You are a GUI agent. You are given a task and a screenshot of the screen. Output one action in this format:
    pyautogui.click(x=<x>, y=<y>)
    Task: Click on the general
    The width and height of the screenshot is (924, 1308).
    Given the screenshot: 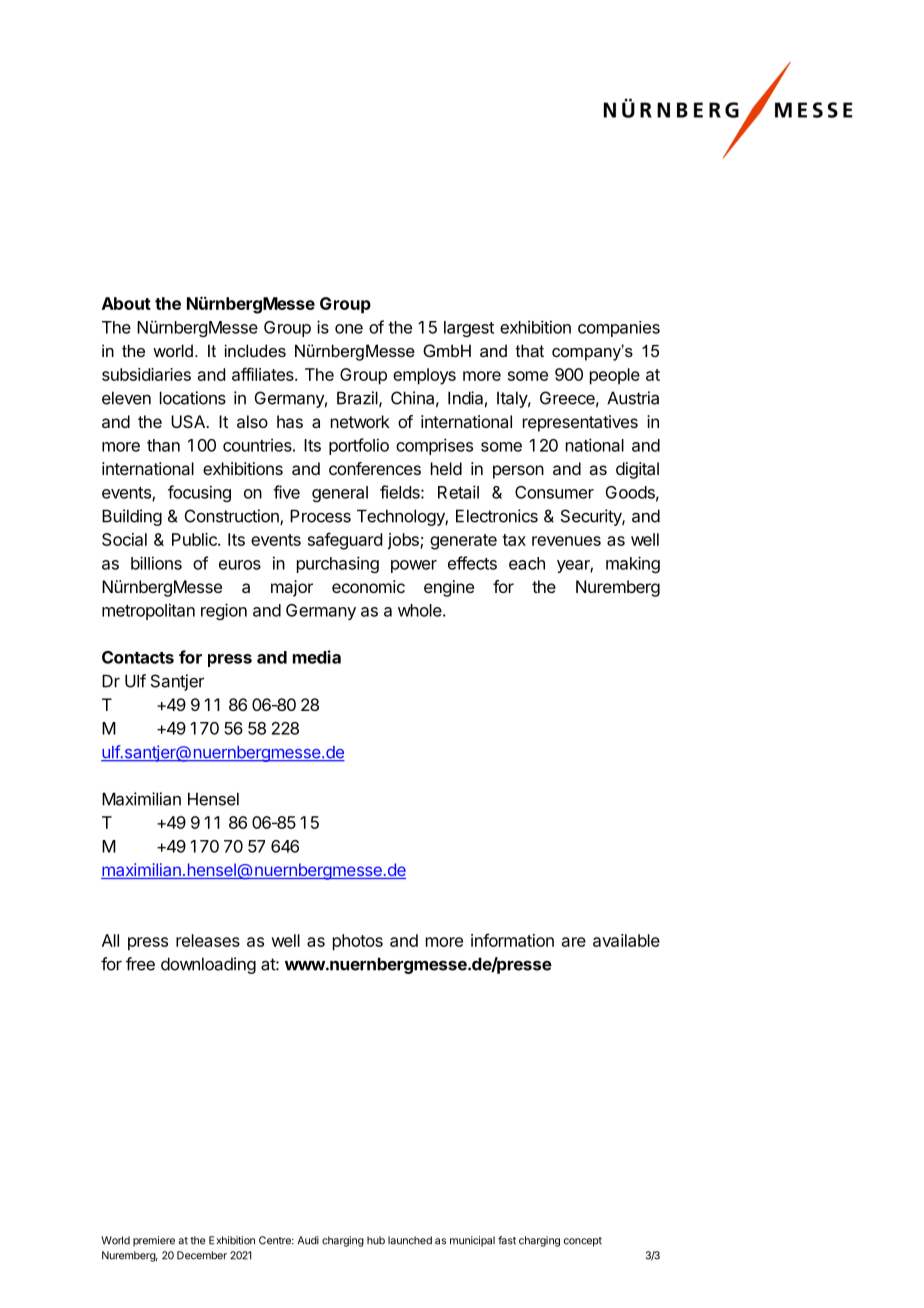 What is the action you would take?
    pyautogui.click(x=340, y=494)
